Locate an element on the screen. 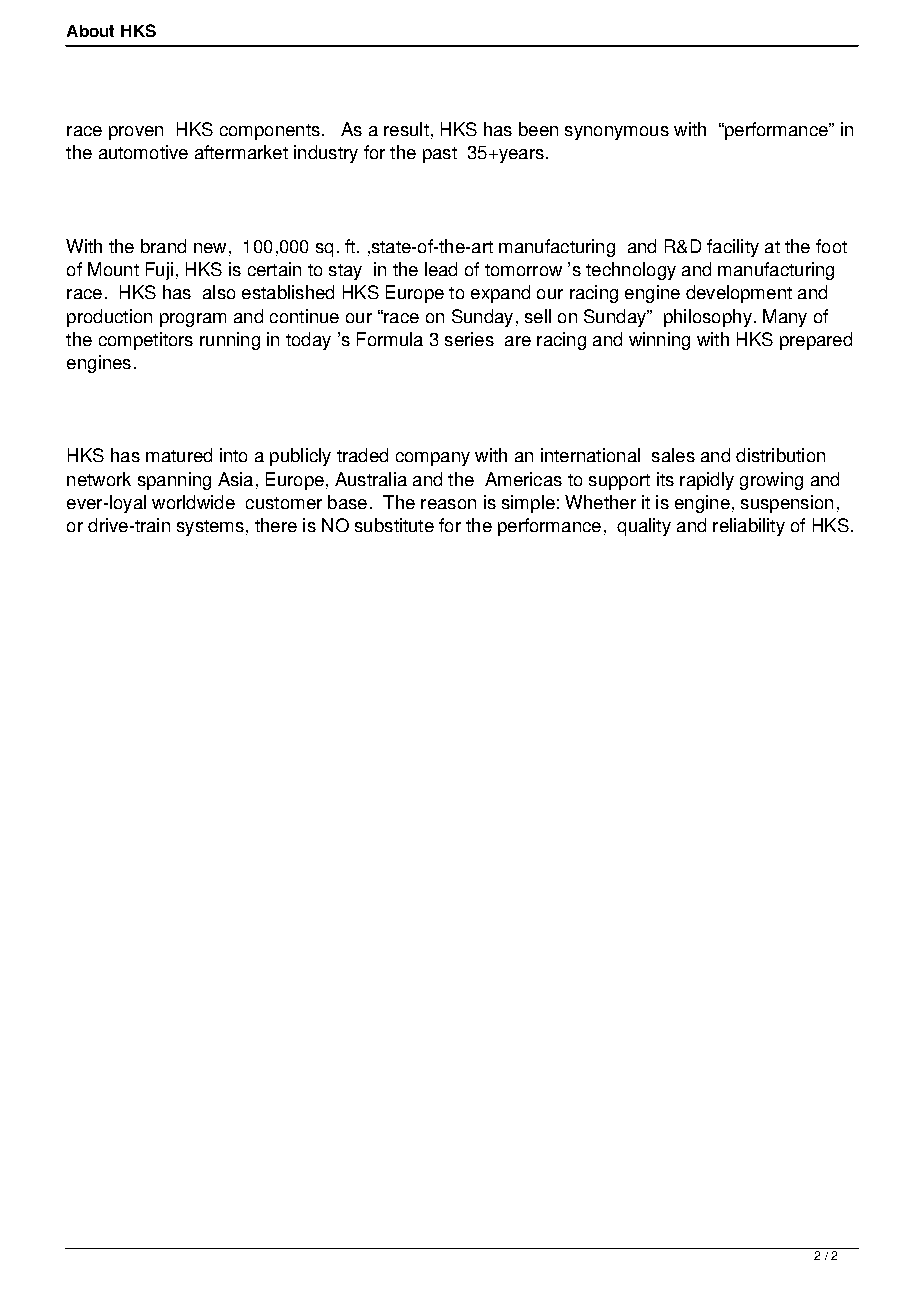 This screenshot has width=924, height=1308. result is located at coordinates (406, 129).
